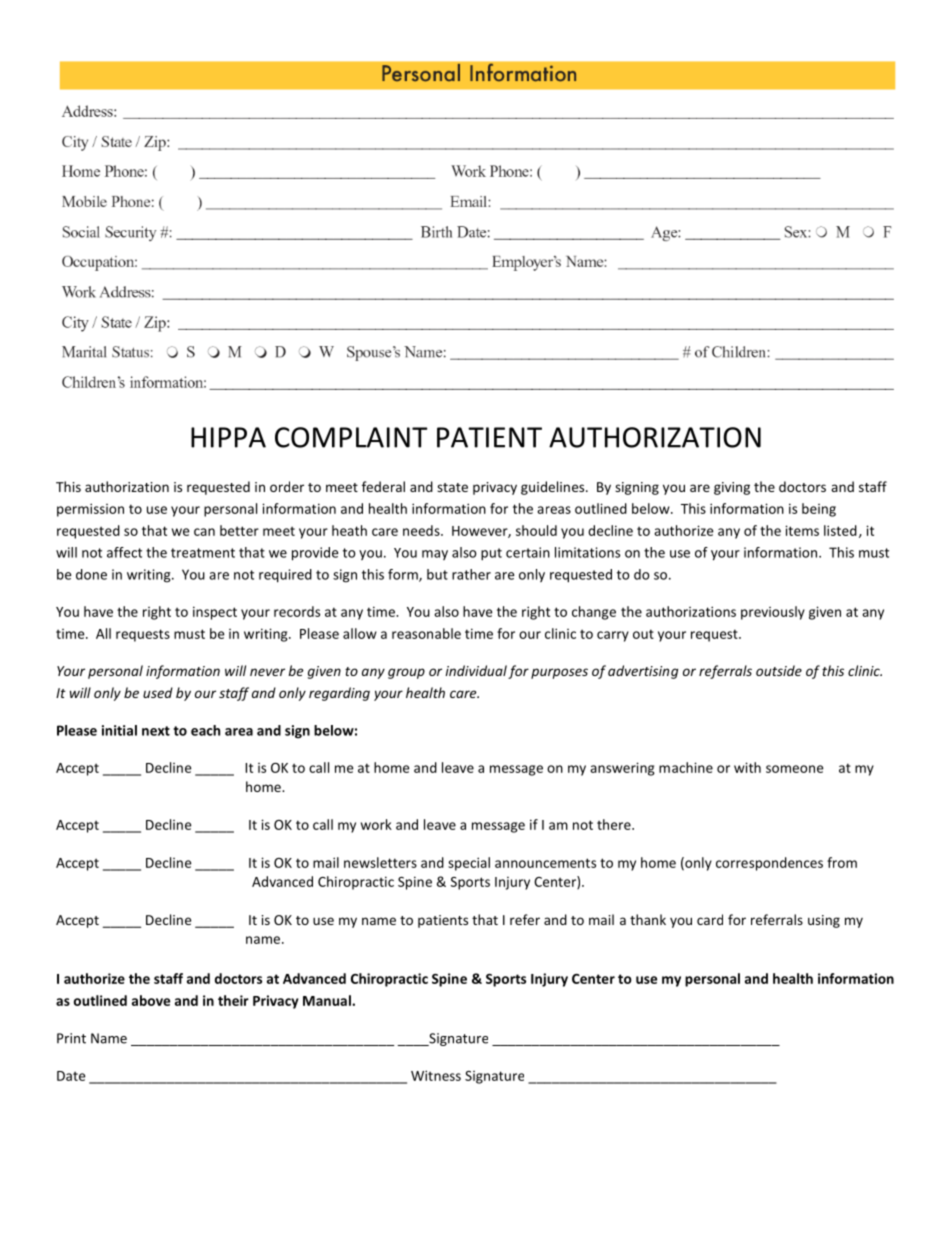 The height and width of the document is (1233, 952). What do you see at coordinates (228, 437) in the document?
I see `HIPPA` at bounding box center [228, 437].
